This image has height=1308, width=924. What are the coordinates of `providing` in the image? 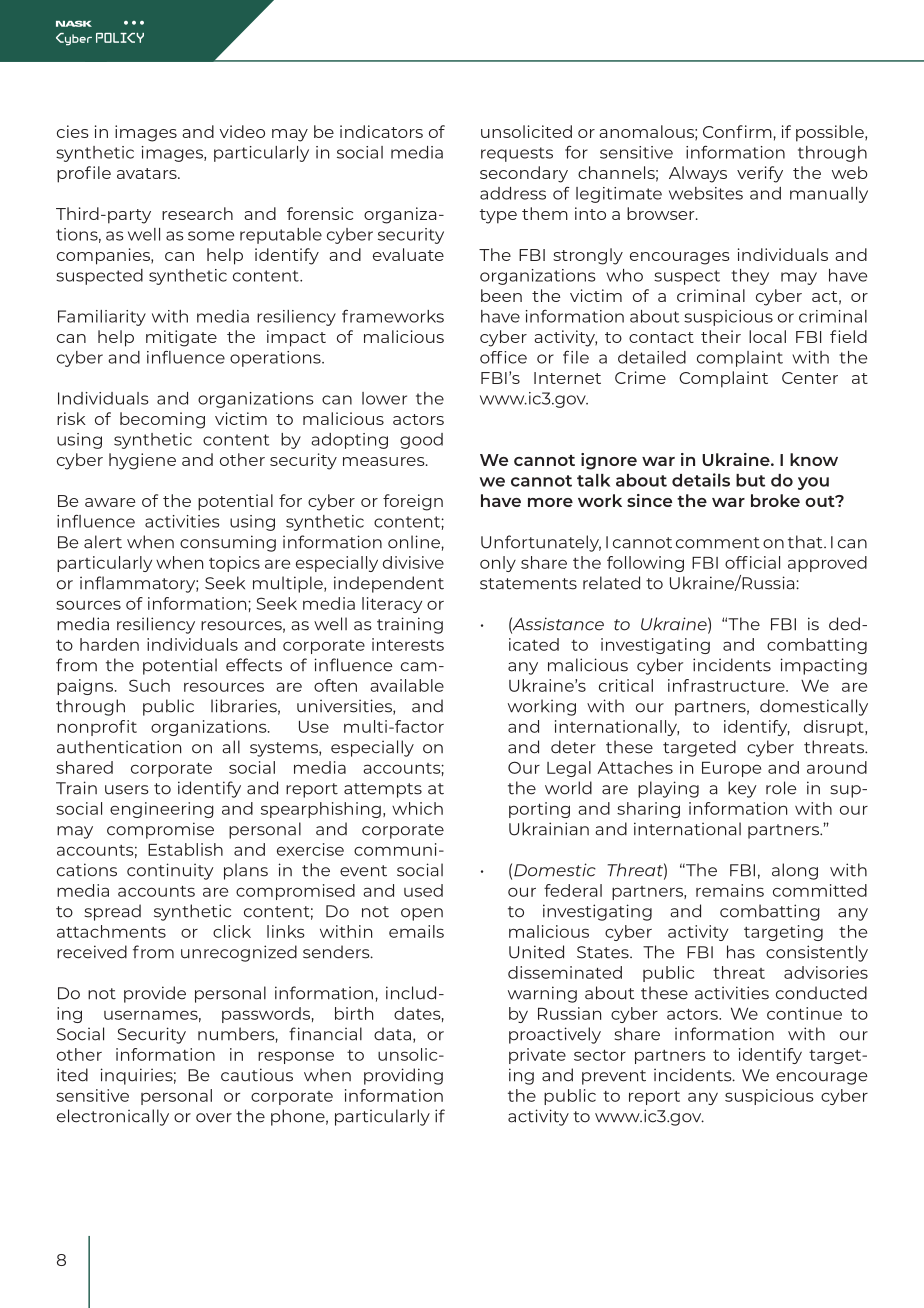 It's located at (403, 1076).
